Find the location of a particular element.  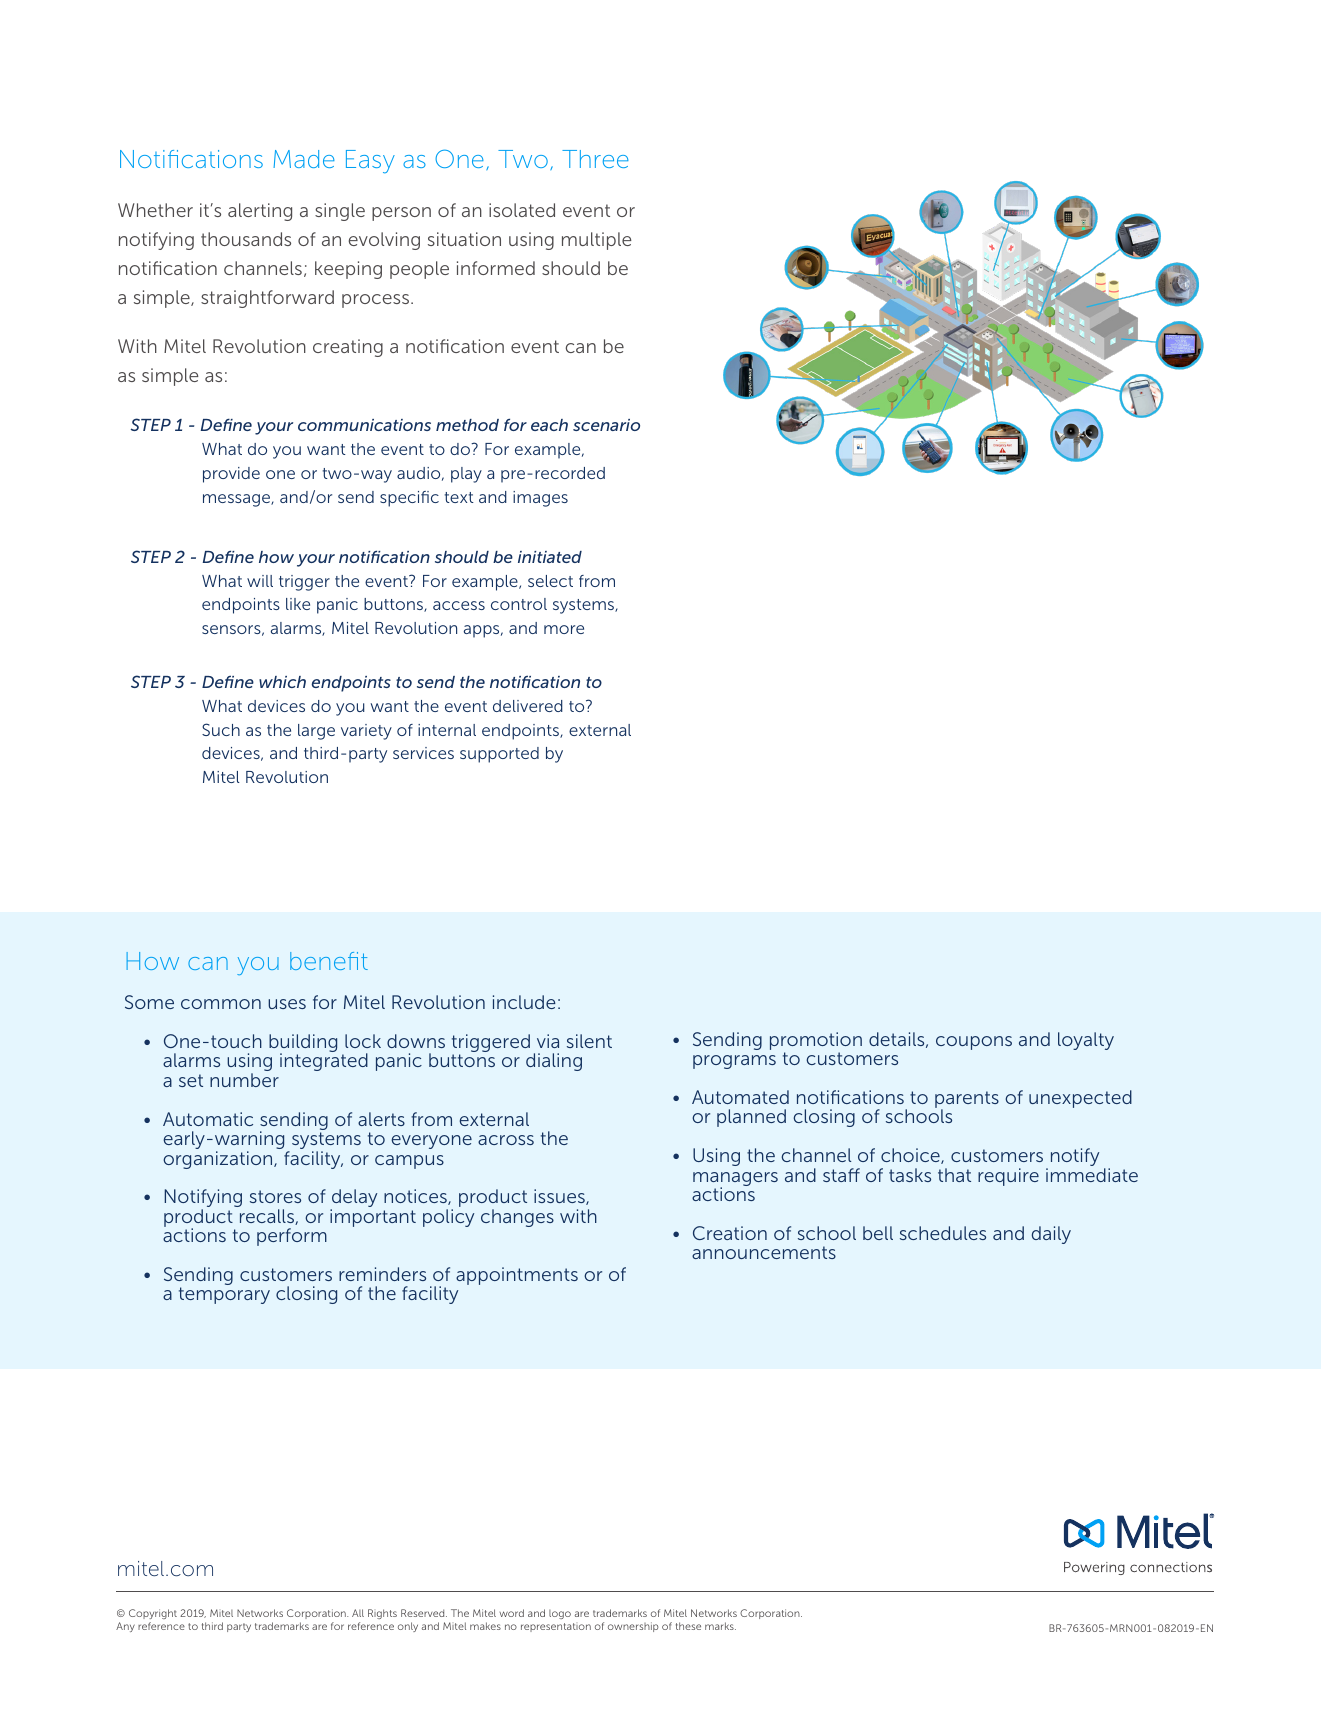

alerting is located at coordinates (260, 212).
